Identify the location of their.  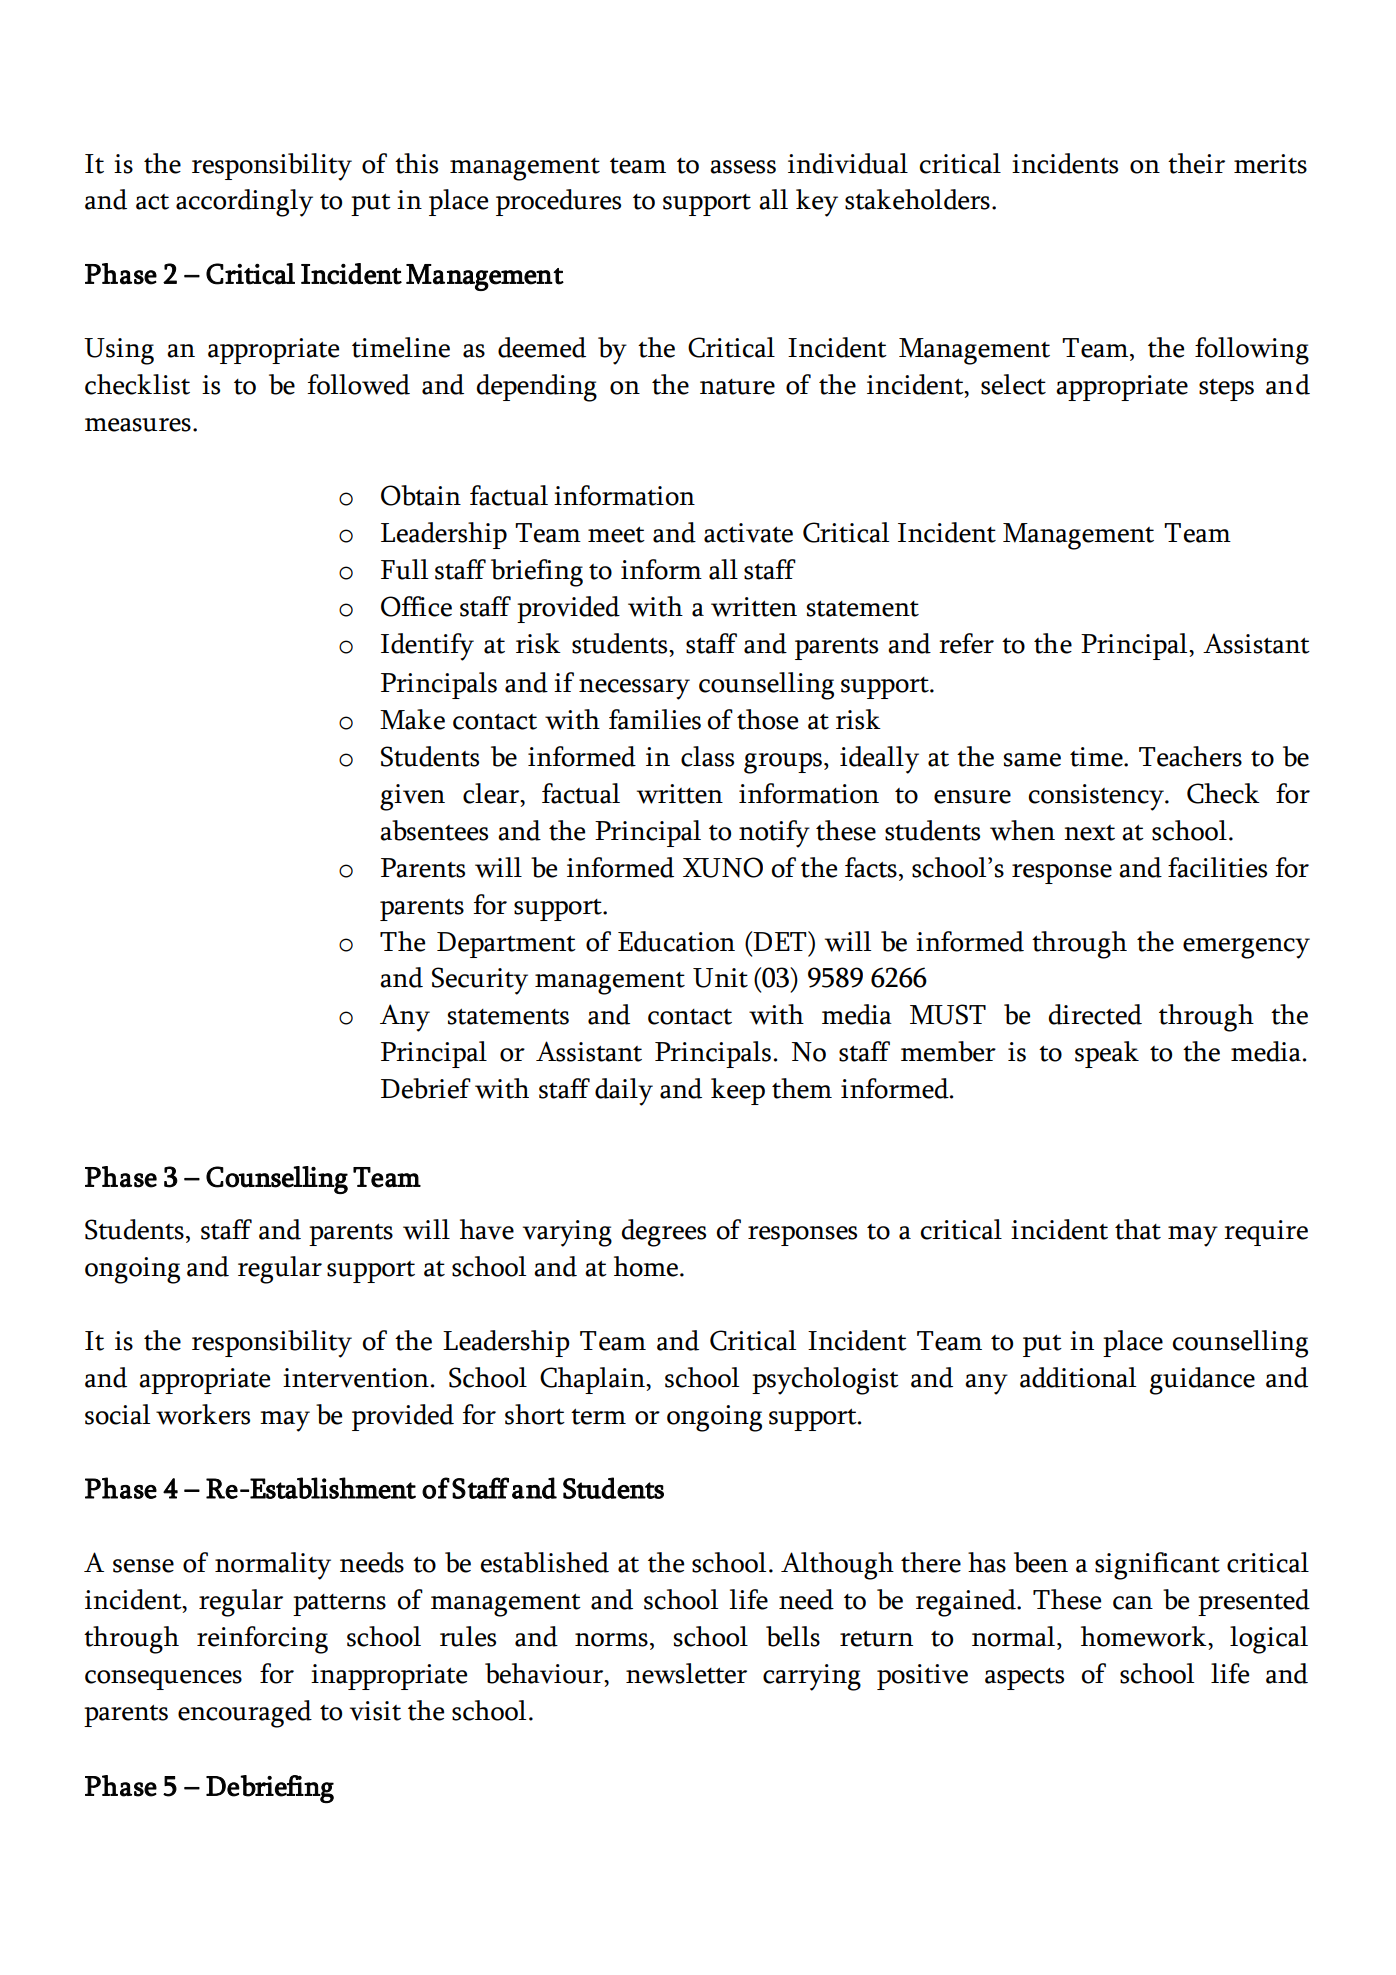
(1196, 163).
